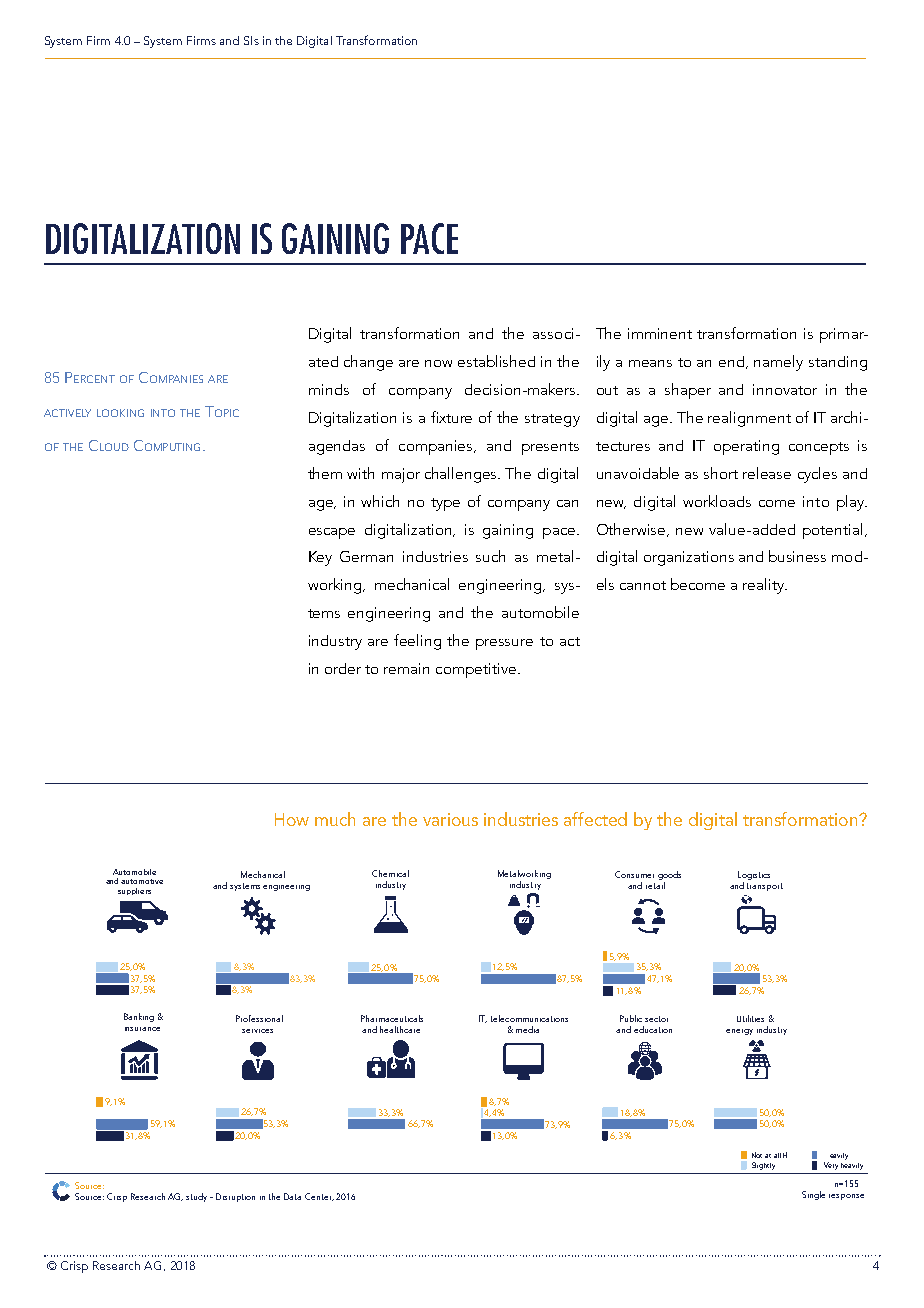 This screenshot has width=924, height=1308. I want to click on looking, so click(120, 413).
